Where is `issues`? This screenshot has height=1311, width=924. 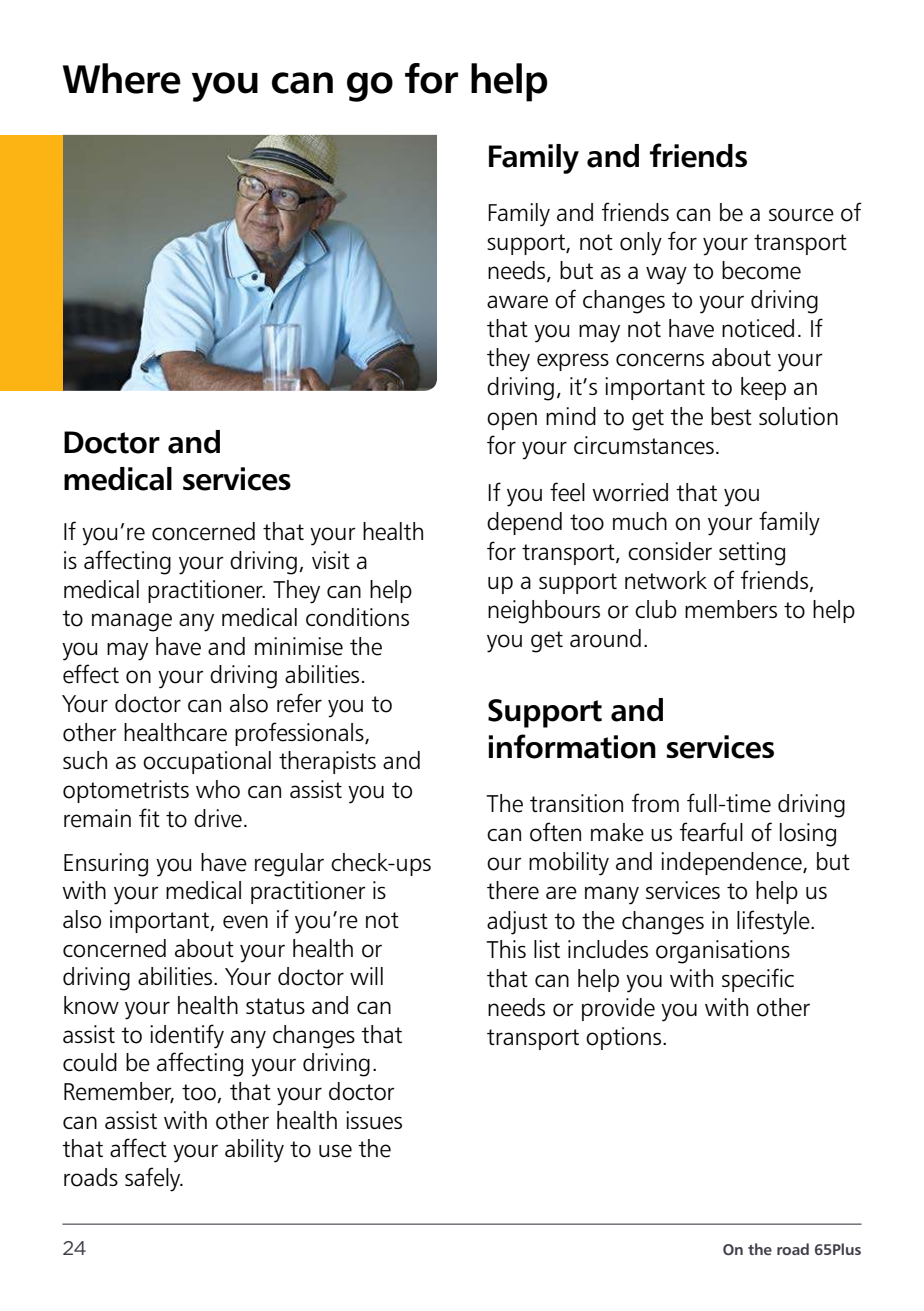
issues is located at coordinates (374, 1120).
